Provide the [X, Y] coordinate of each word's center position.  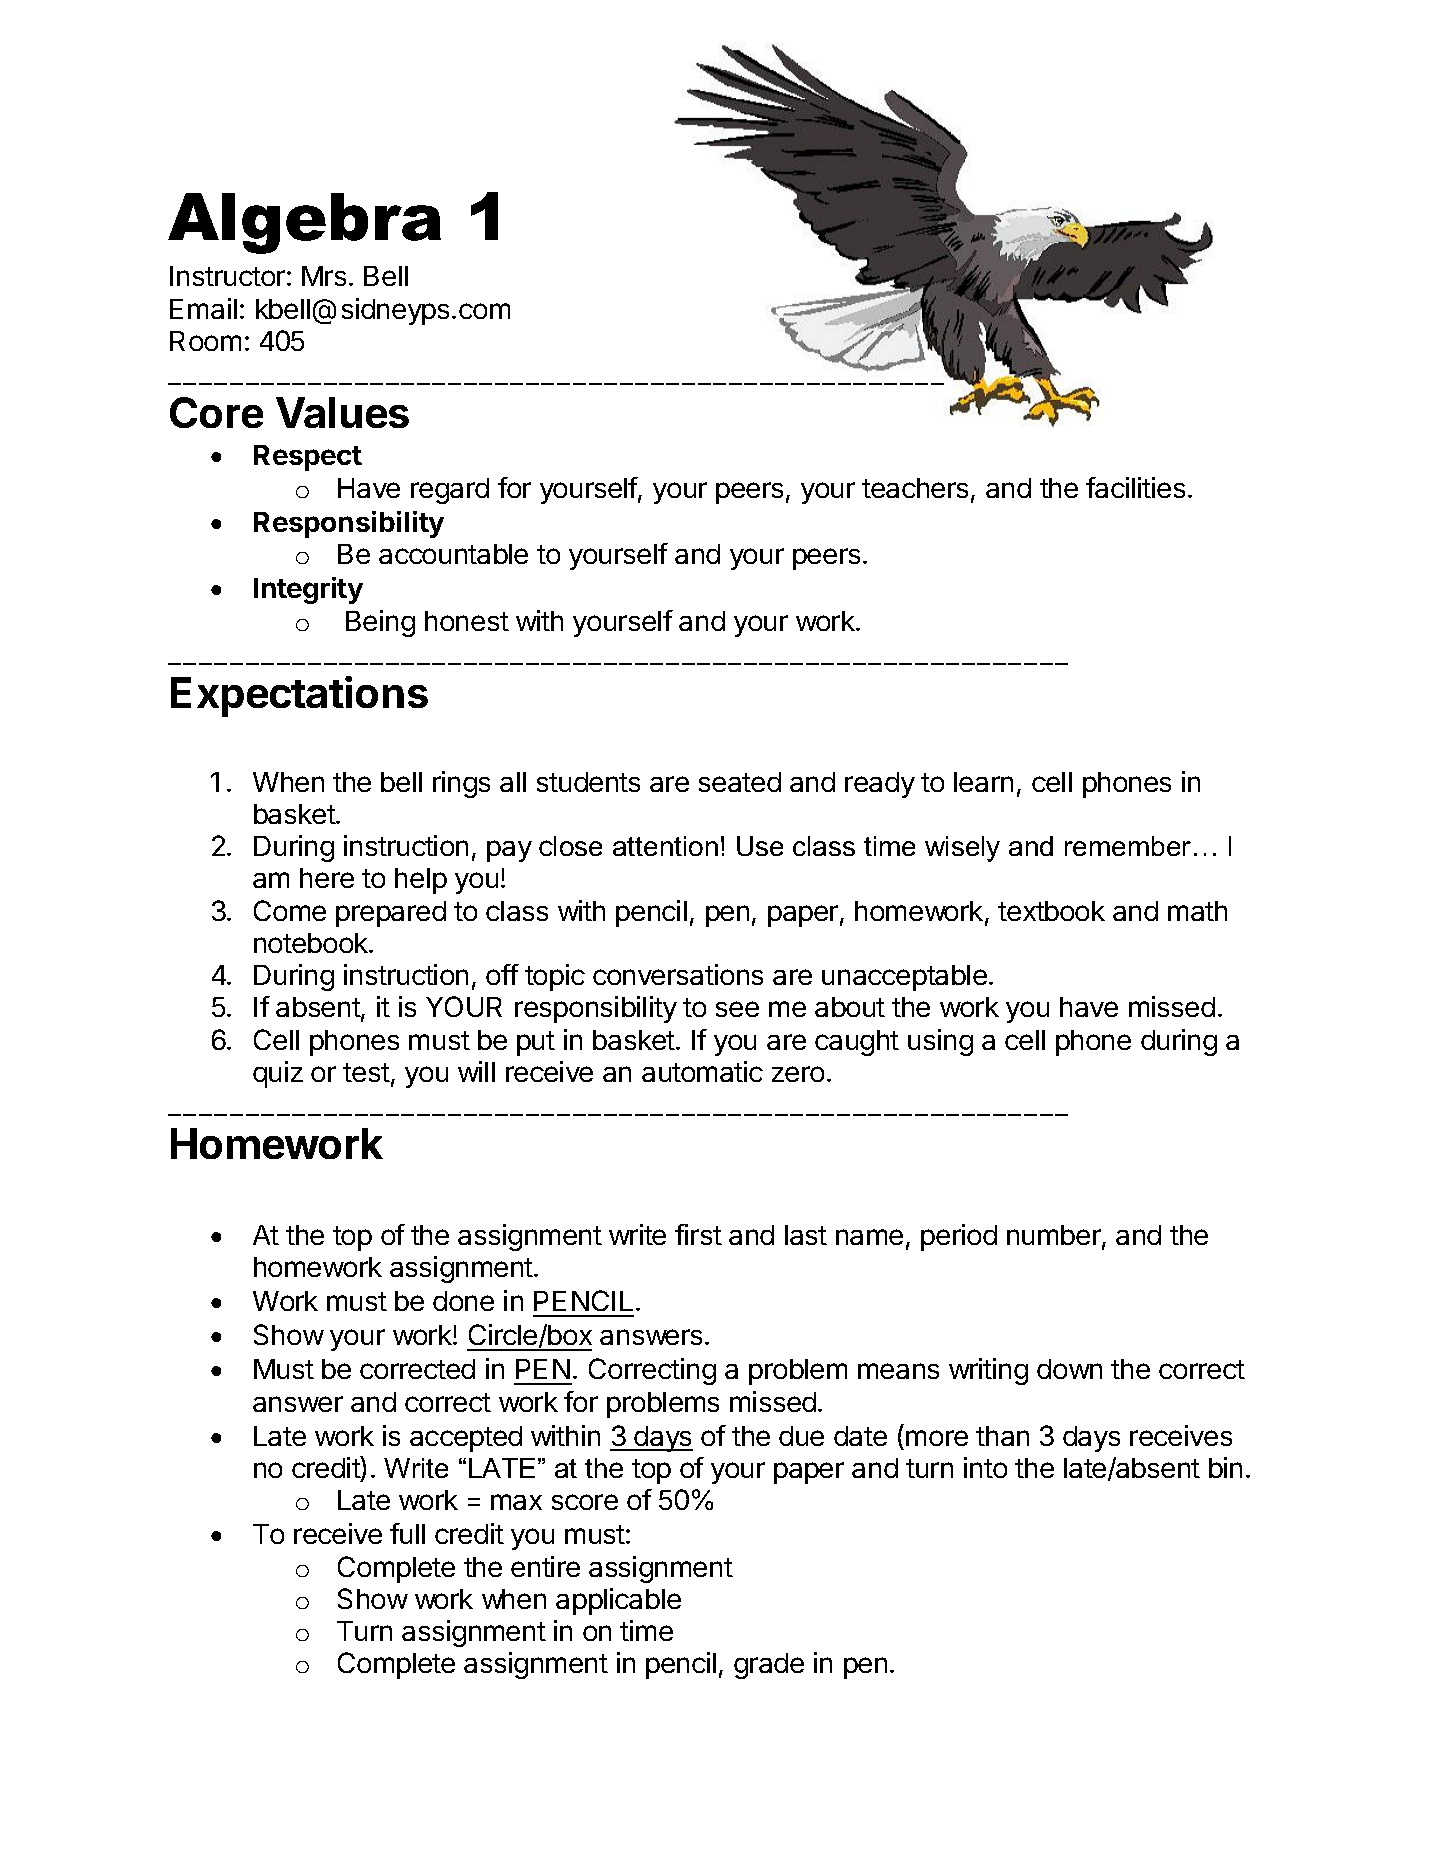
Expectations [299, 696]
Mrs [324, 276]
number [1055, 1236]
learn [983, 782]
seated [740, 782]
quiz [278, 1074]
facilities [1135, 487]
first [698, 1234]
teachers [915, 488]
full [407, 1533]
